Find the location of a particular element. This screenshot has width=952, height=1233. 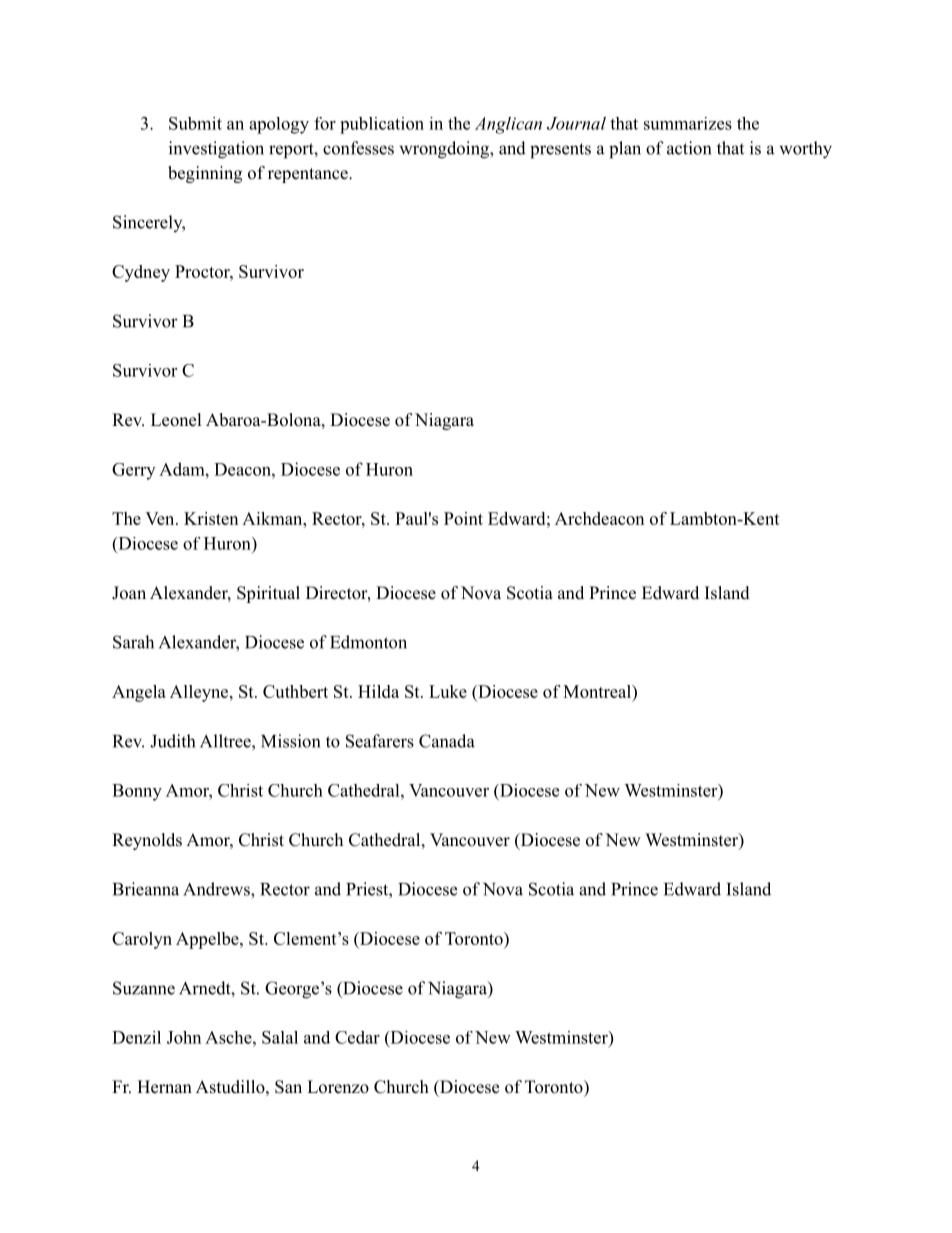

Kristen is located at coordinates (211, 518).
